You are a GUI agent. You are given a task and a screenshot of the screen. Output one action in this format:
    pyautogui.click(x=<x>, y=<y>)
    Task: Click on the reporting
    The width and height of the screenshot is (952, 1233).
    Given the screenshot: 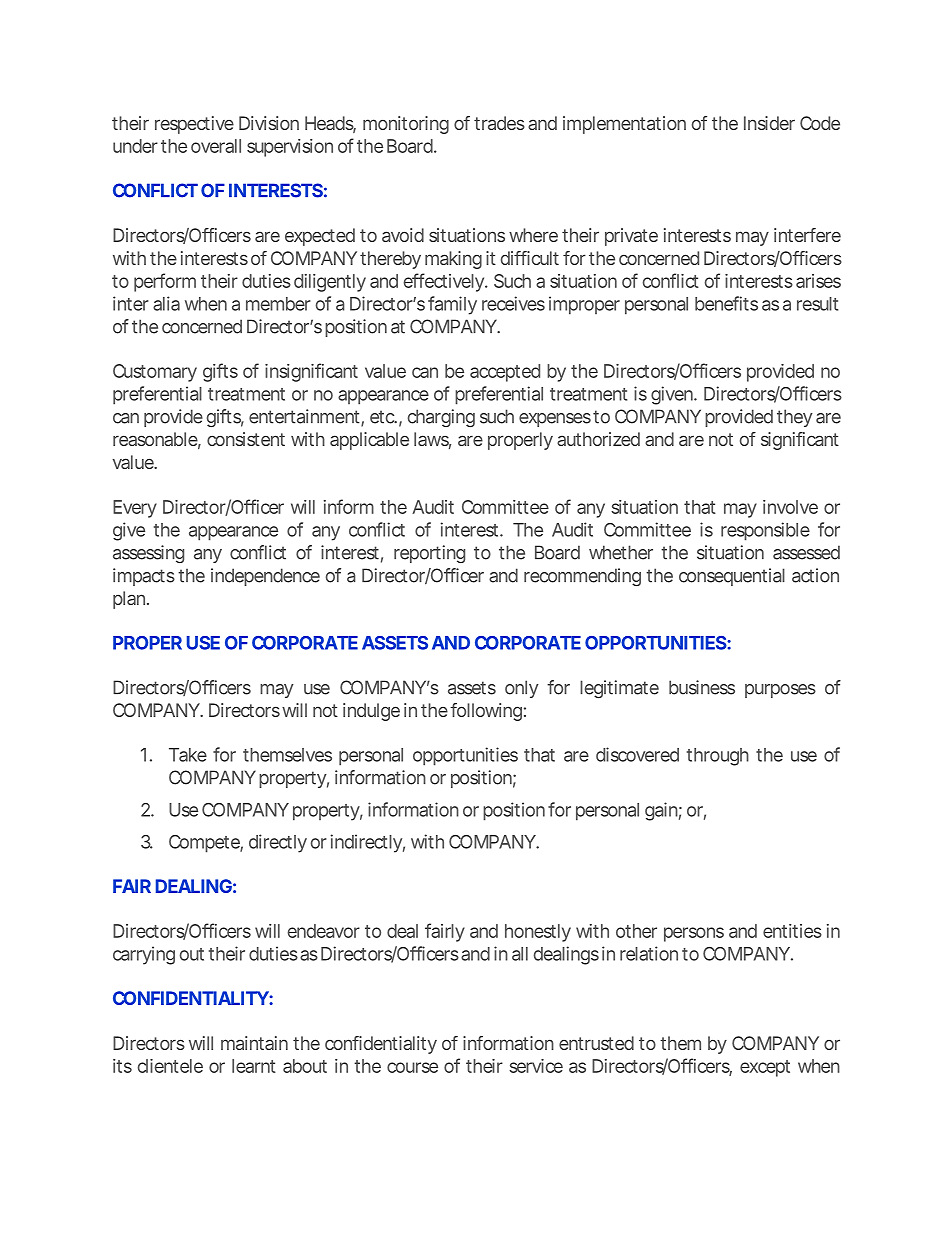 What is the action you would take?
    pyautogui.click(x=429, y=554)
